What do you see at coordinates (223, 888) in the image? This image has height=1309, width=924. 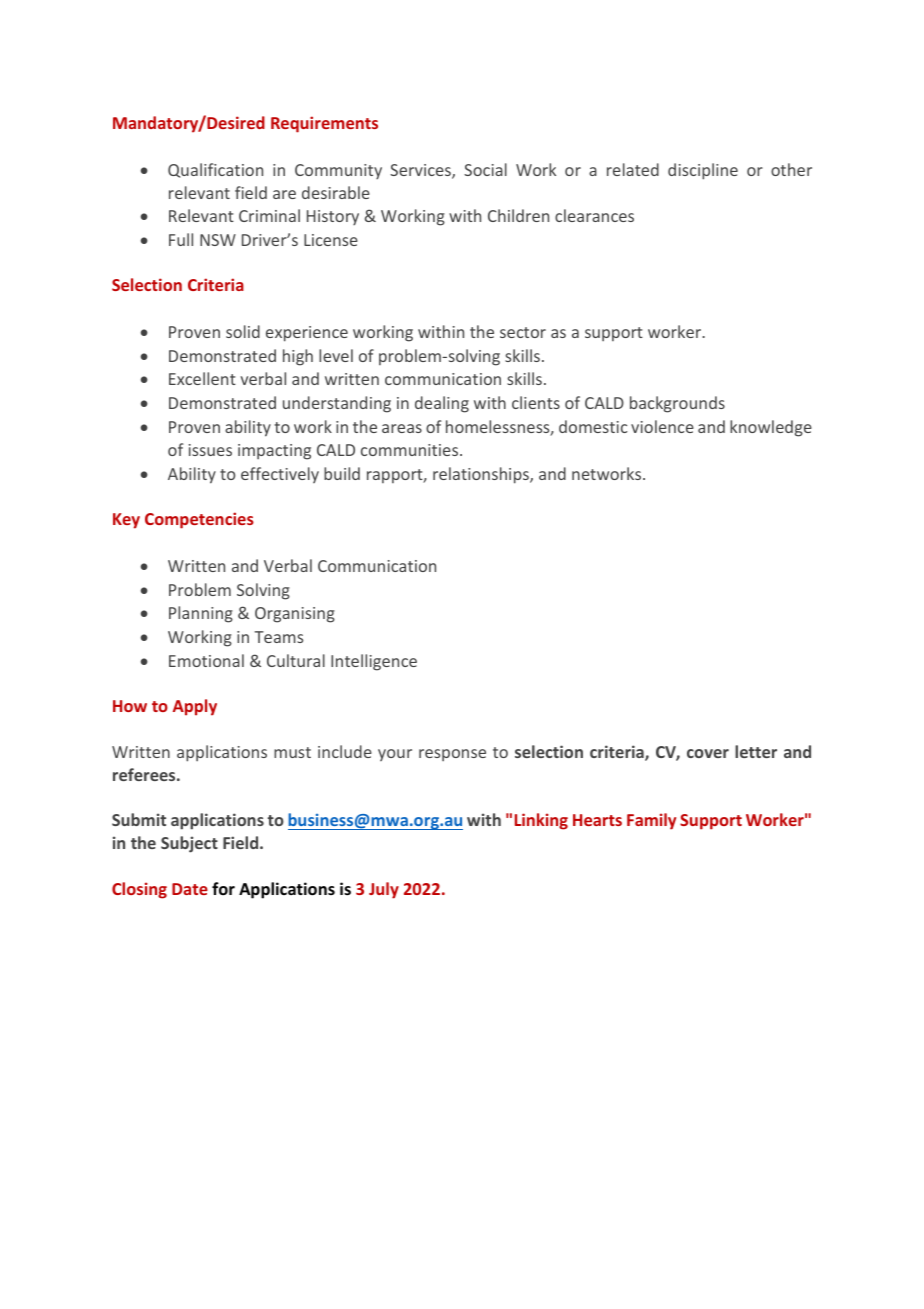 I see `for` at bounding box center [223, 888].
